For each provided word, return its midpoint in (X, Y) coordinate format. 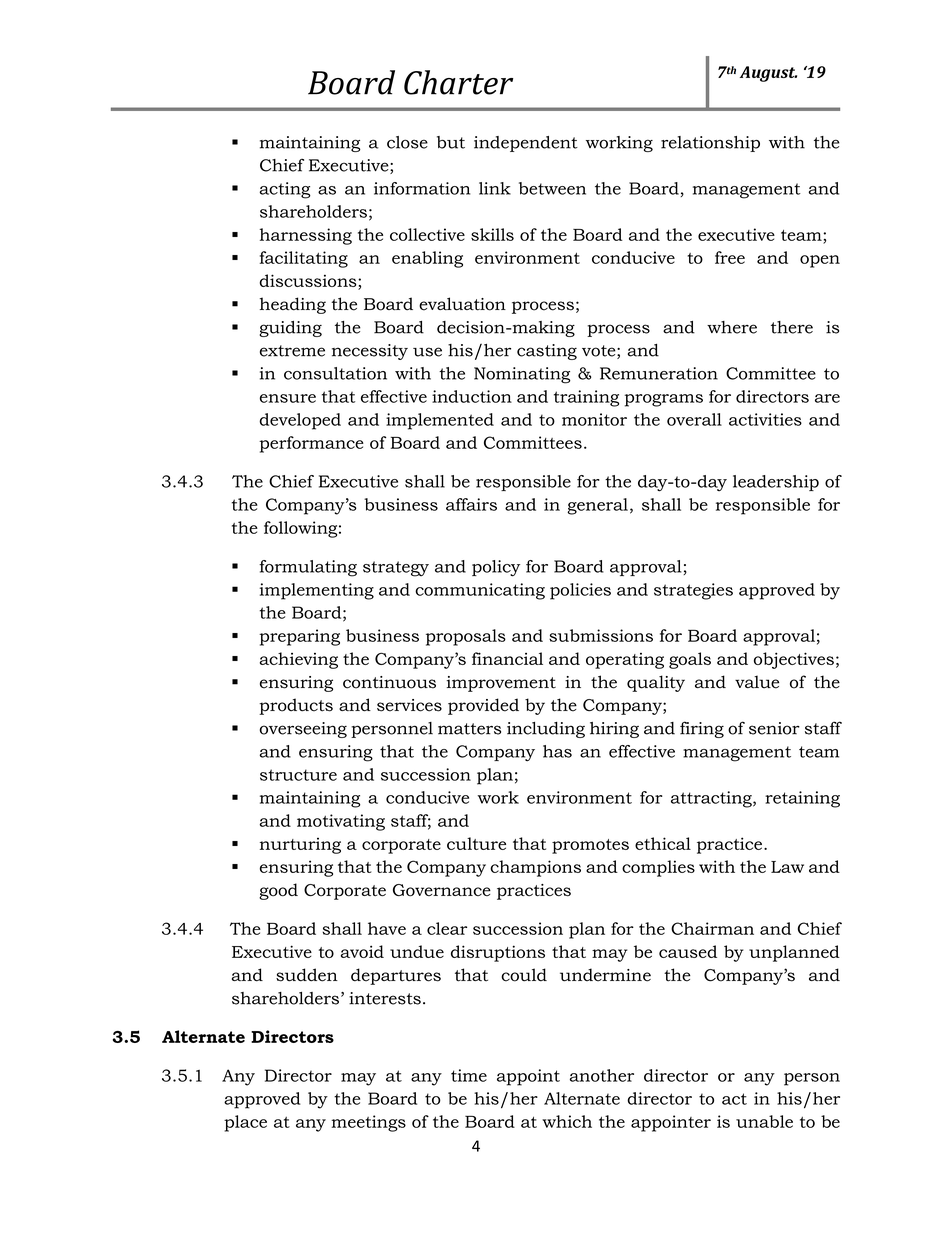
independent (526, 144)
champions (535, 868)
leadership (776, 483)
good (278, 891)
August (768, 74)
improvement (501, 684)
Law (787, 867)
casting (547, 352)
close (407, 142)
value (757, 682)
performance (311, 444)
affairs (471, 504)
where (732, 327)
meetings (368, 1123)
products (296, 706)
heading (293, 305)
